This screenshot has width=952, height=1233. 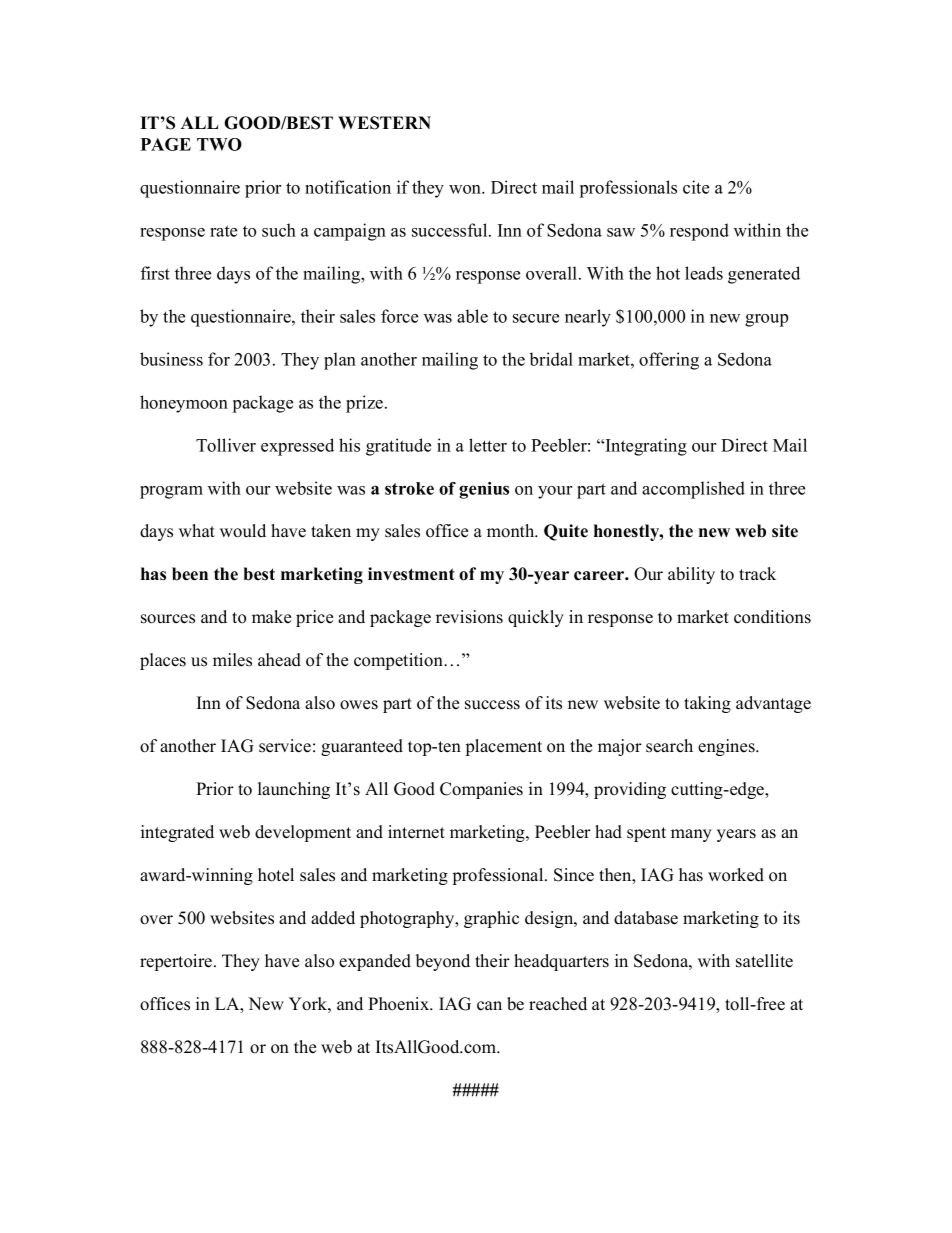 I want to click on TWO, so click(x=219, y=144).
